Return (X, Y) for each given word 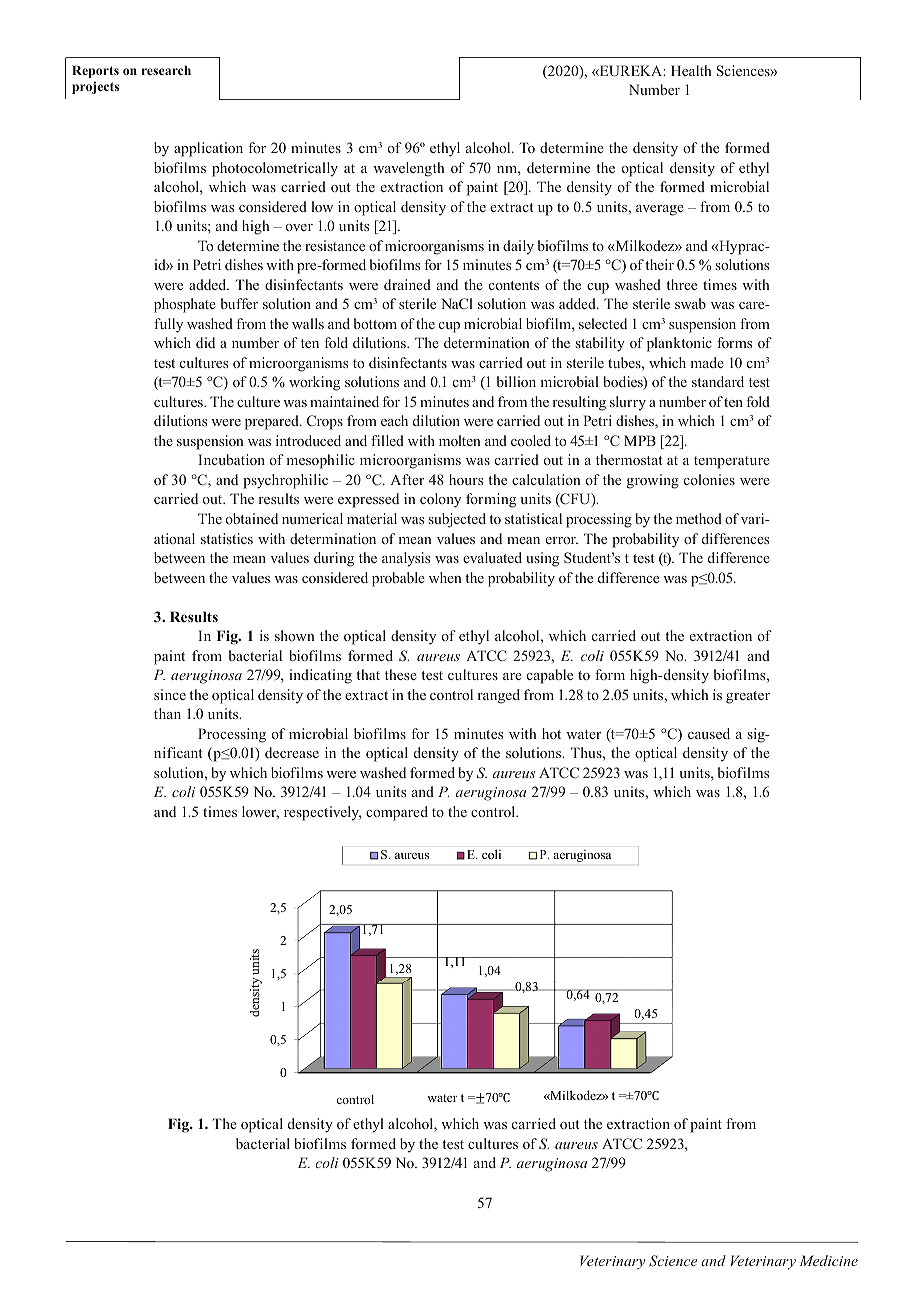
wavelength (408, 169)
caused (709, 733)
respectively (323, 813)
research (166, 70)
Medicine (828, 1260)
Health (691, 70)
